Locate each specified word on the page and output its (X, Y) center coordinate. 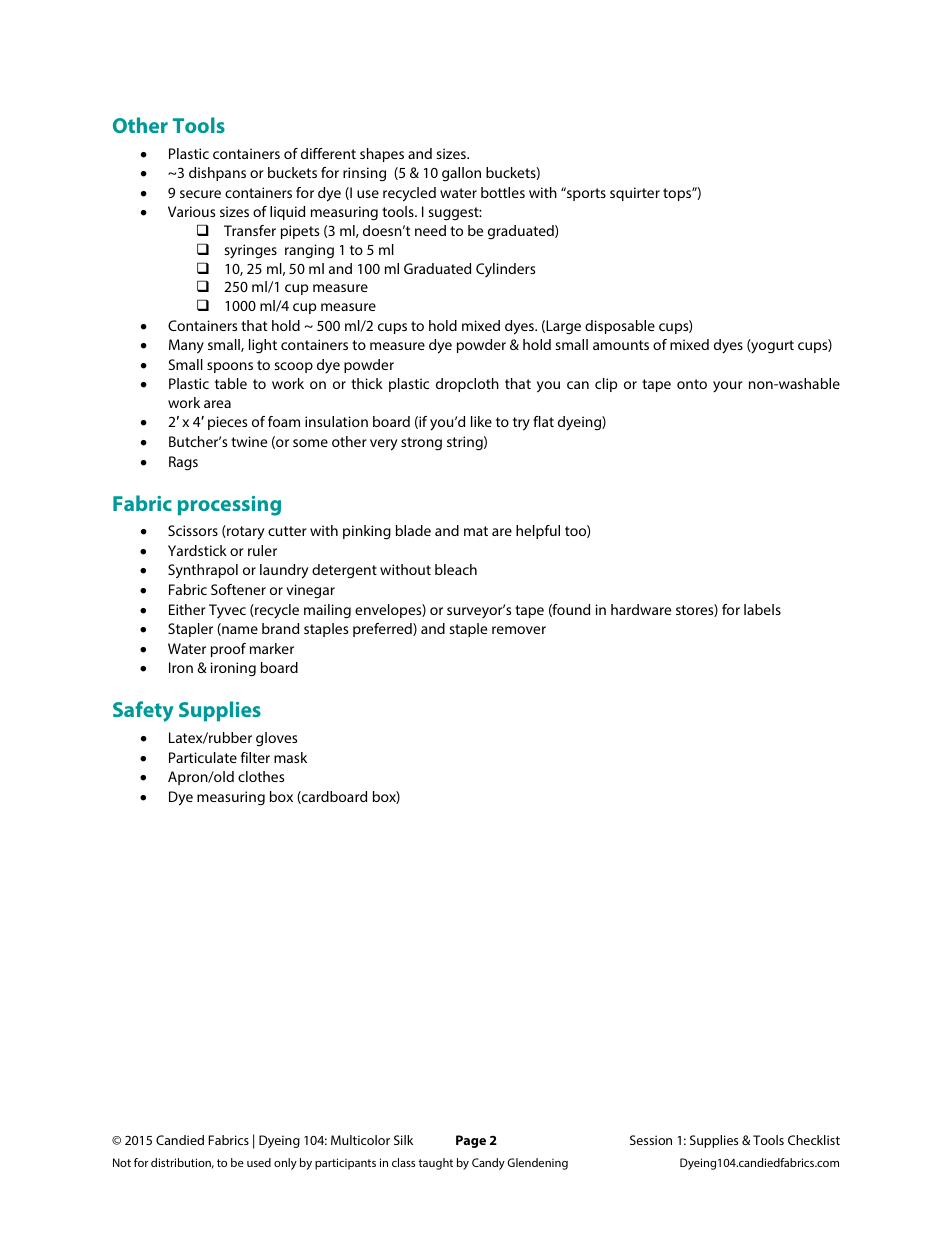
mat (476, 531)
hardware (641, 609)
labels (762, 609)
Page (471, 1141)
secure (200, 194)
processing (229, 506)
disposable (620, 327)
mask (290, 757)
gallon (461, 174)
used (259, 1162)
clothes (261, 776)
